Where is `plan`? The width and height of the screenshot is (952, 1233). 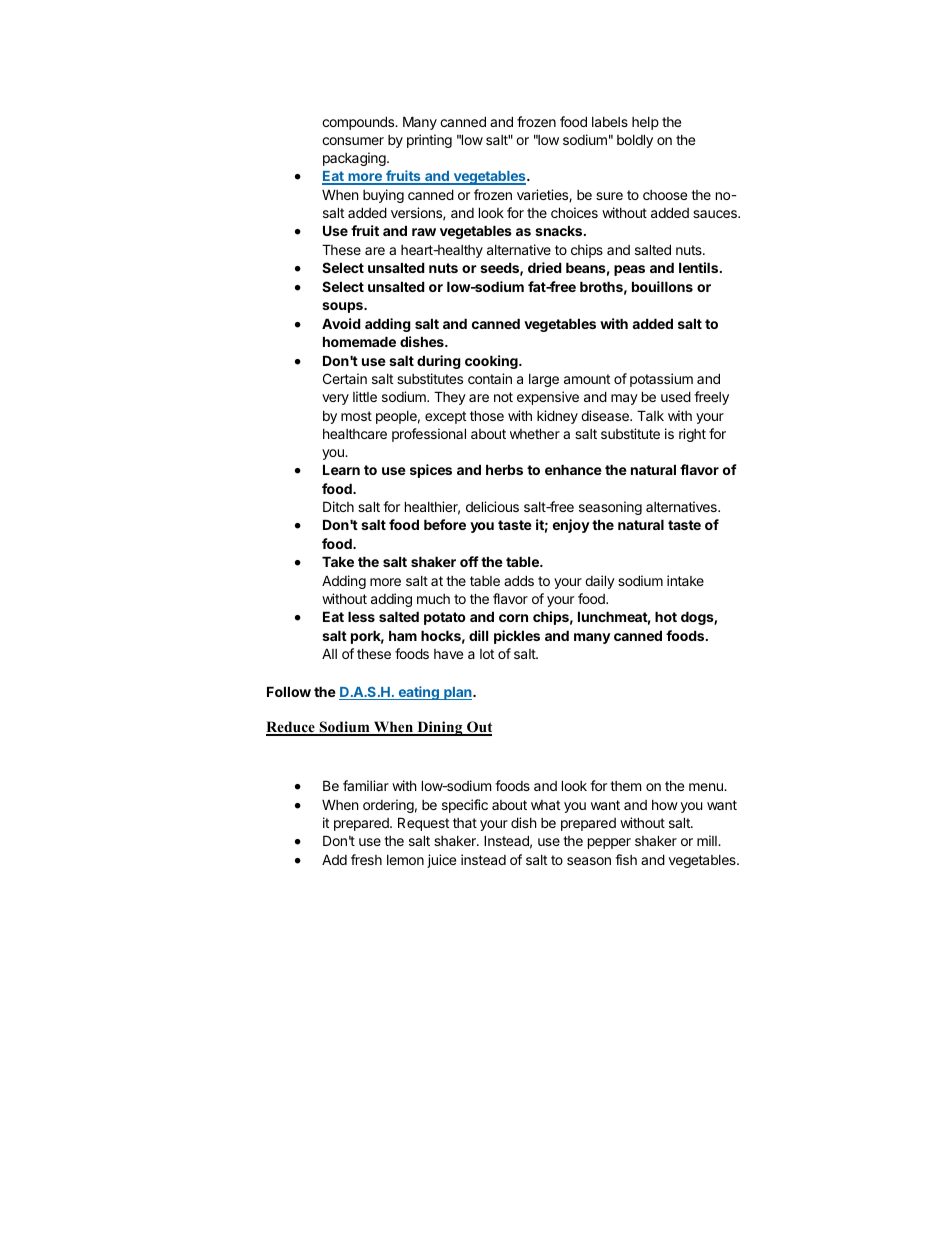 plan is located at coordinates (458, 693).
